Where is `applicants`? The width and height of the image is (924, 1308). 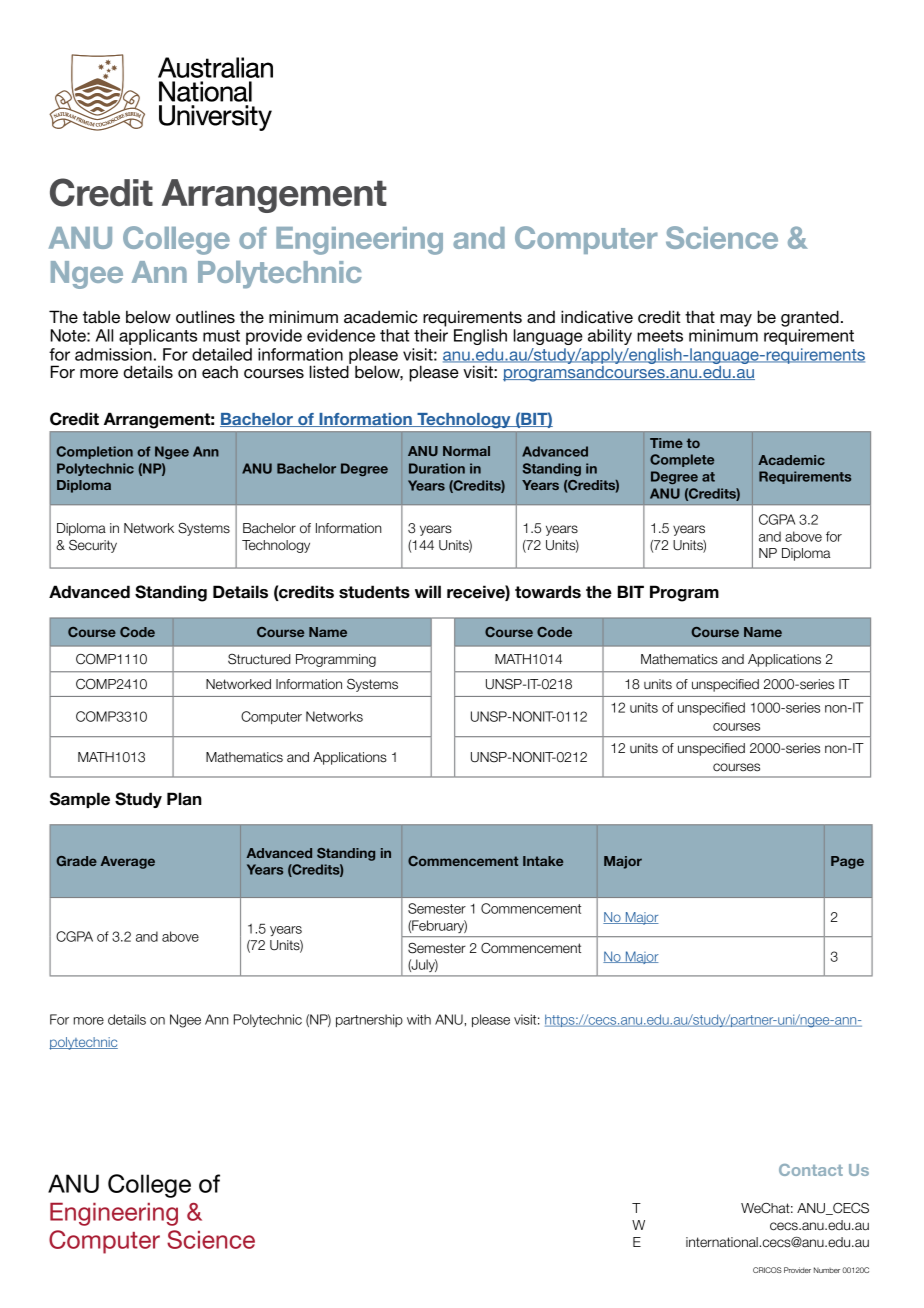
applicants is located at coordinates (158, 337).
